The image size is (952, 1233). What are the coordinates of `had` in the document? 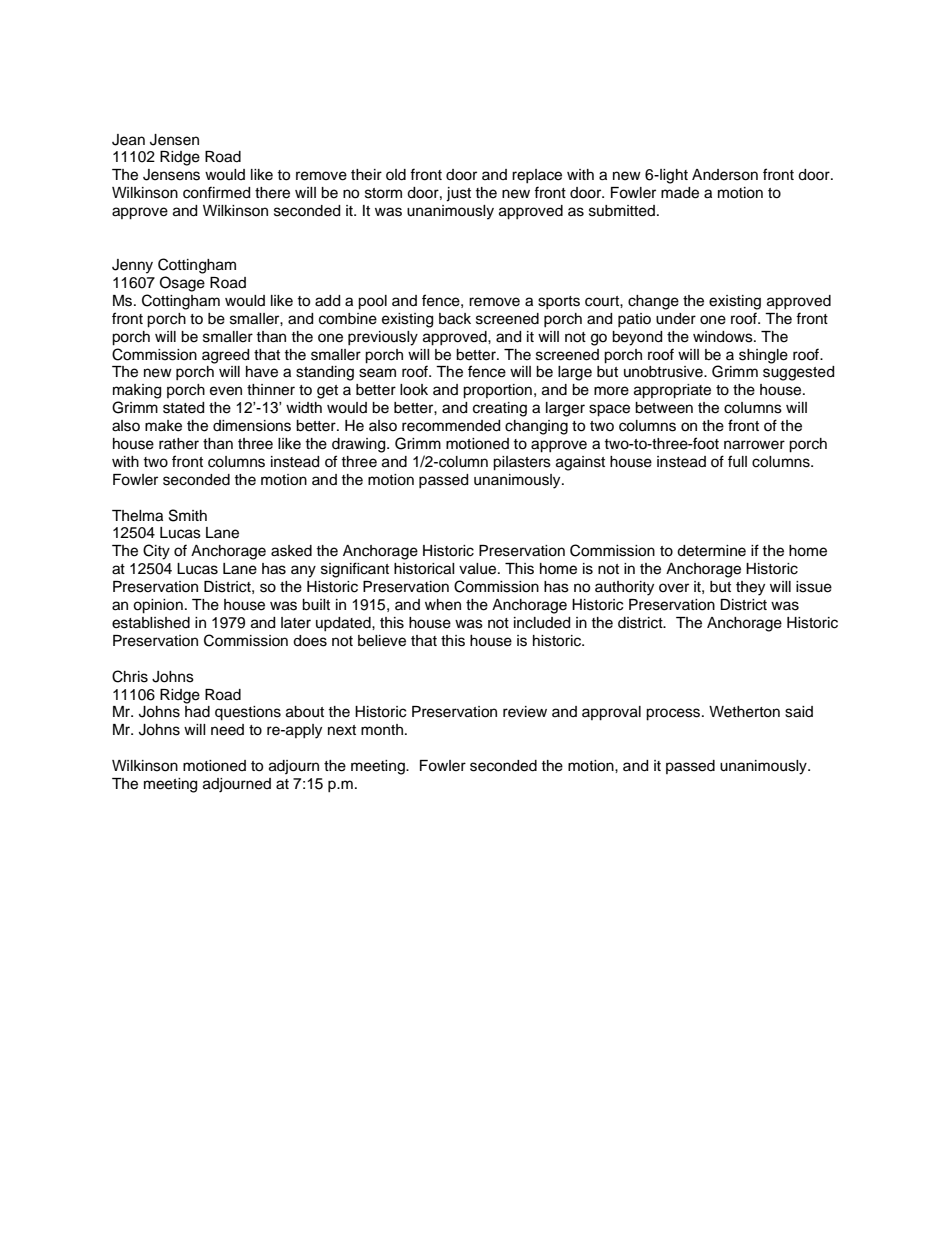 It's located at (197, 712).
